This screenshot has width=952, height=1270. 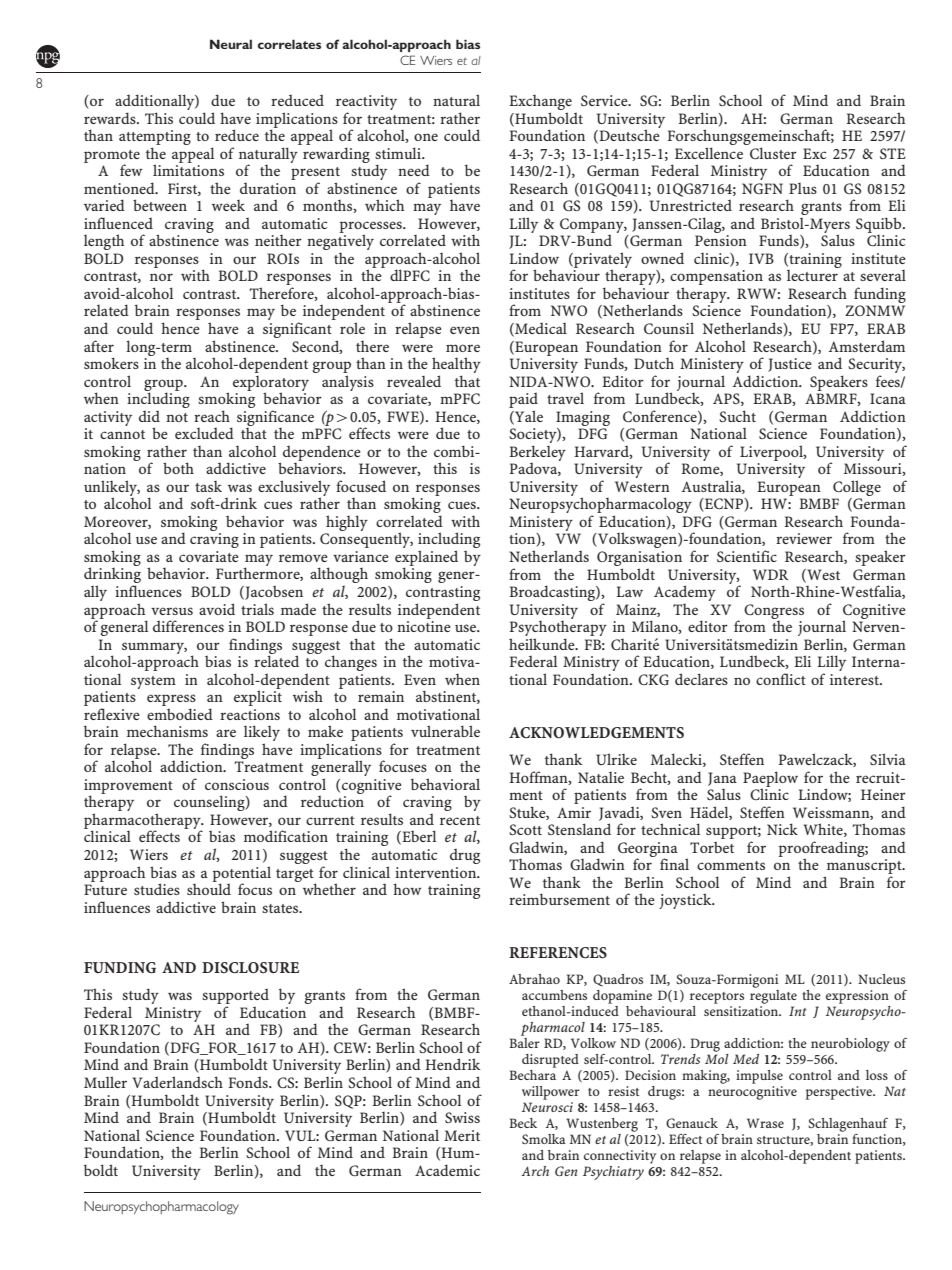 I want to click on Nick, so click(x=782, y=829).
